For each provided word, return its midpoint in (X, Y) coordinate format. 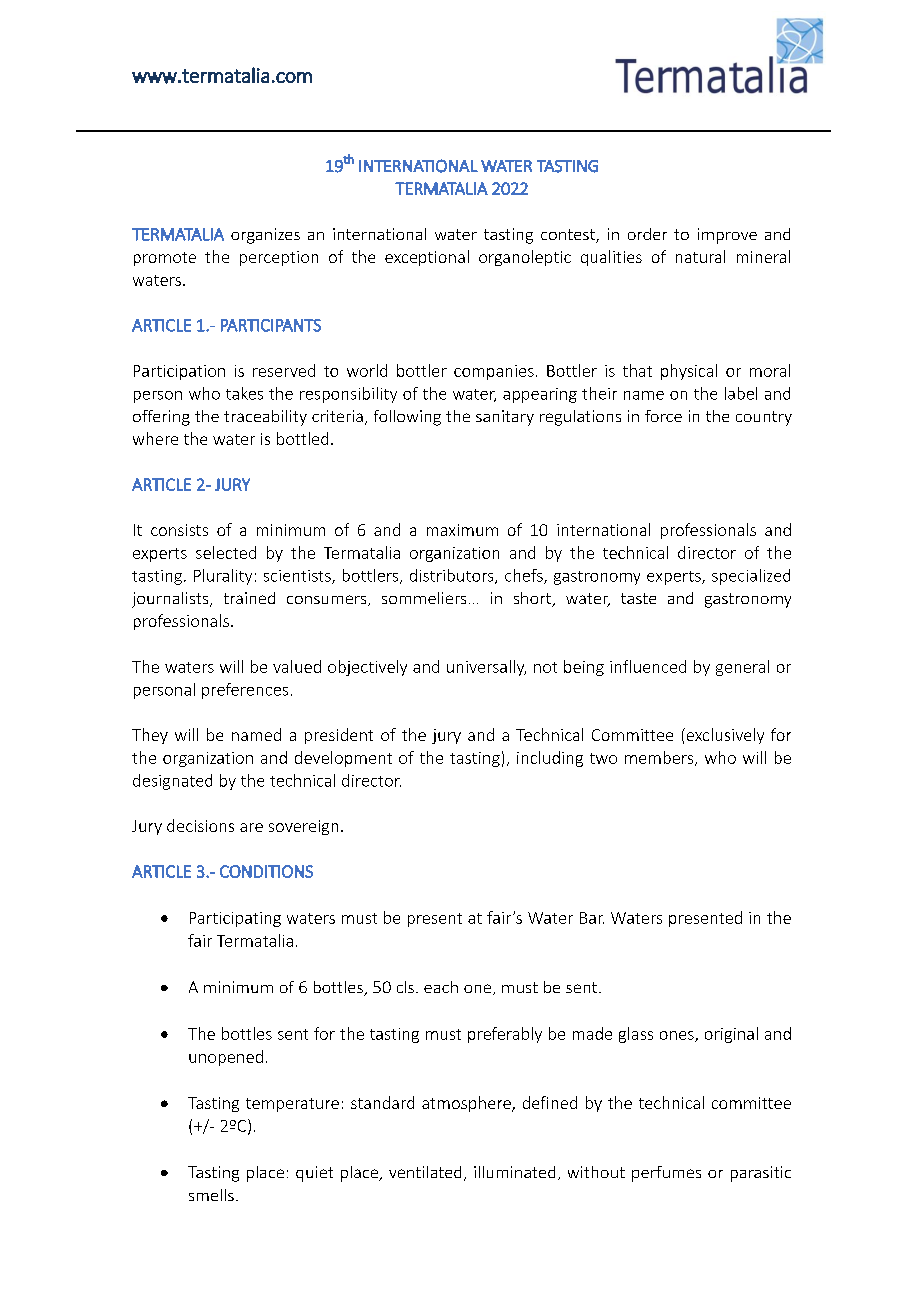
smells (211, 1195)
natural (700, 256)
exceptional (427, 258)
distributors (453, 576)
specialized (751, 577)
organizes (265, 236)
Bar (592, 918)
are (251, 827)
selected (226, 552)
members (660, 758)
